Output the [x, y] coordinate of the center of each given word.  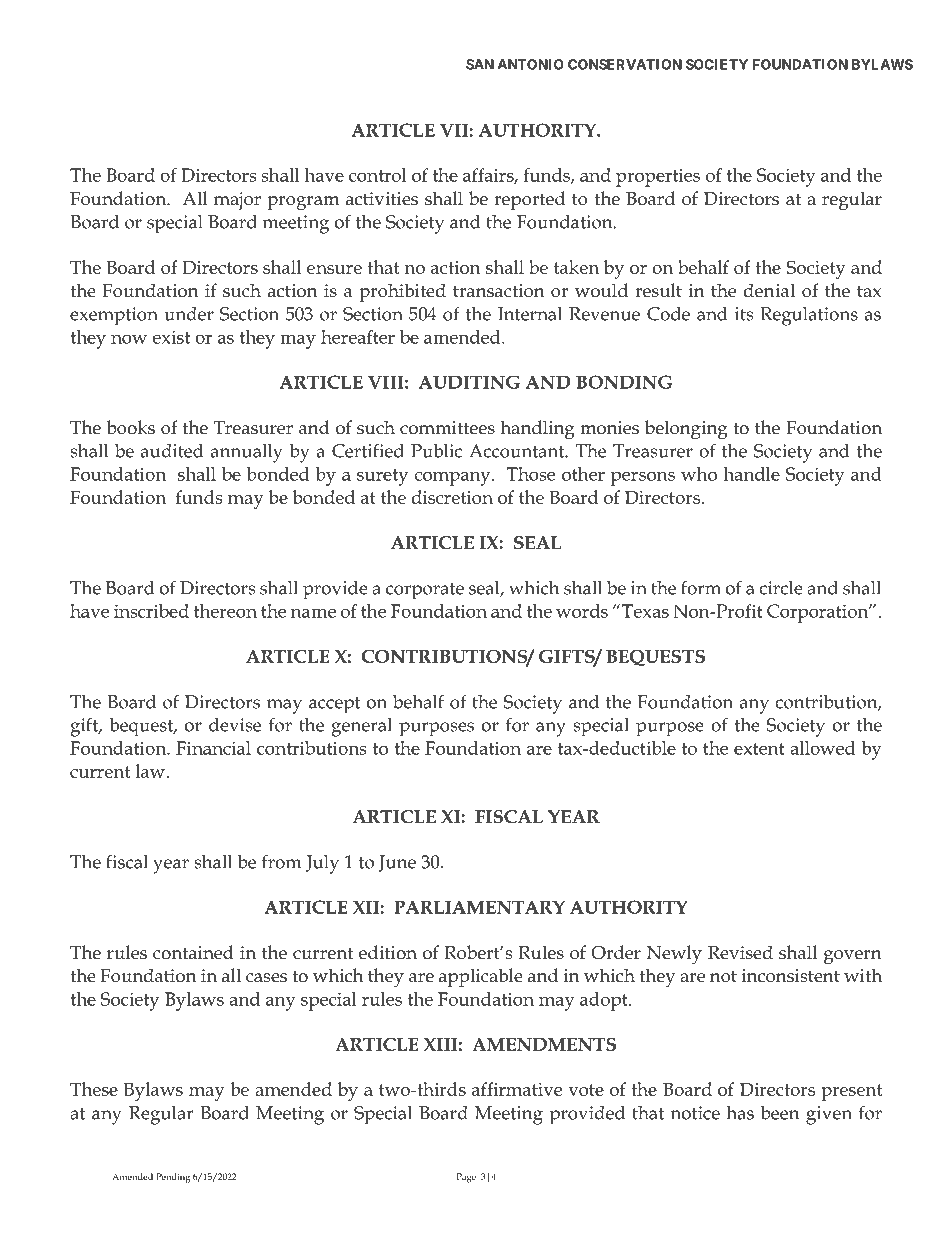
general [362, 727]
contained [193, 952]
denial [769, 290]
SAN [480, 64]
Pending [173, 1178]
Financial [213, 748]
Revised [740, 952]
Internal [530, 313]
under [189, 314]
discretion [452, 497]
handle [751, 474]
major [237, 201]
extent [759, 749]
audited [172, 451]
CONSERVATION [625, 64]
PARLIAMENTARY [479, 907]
